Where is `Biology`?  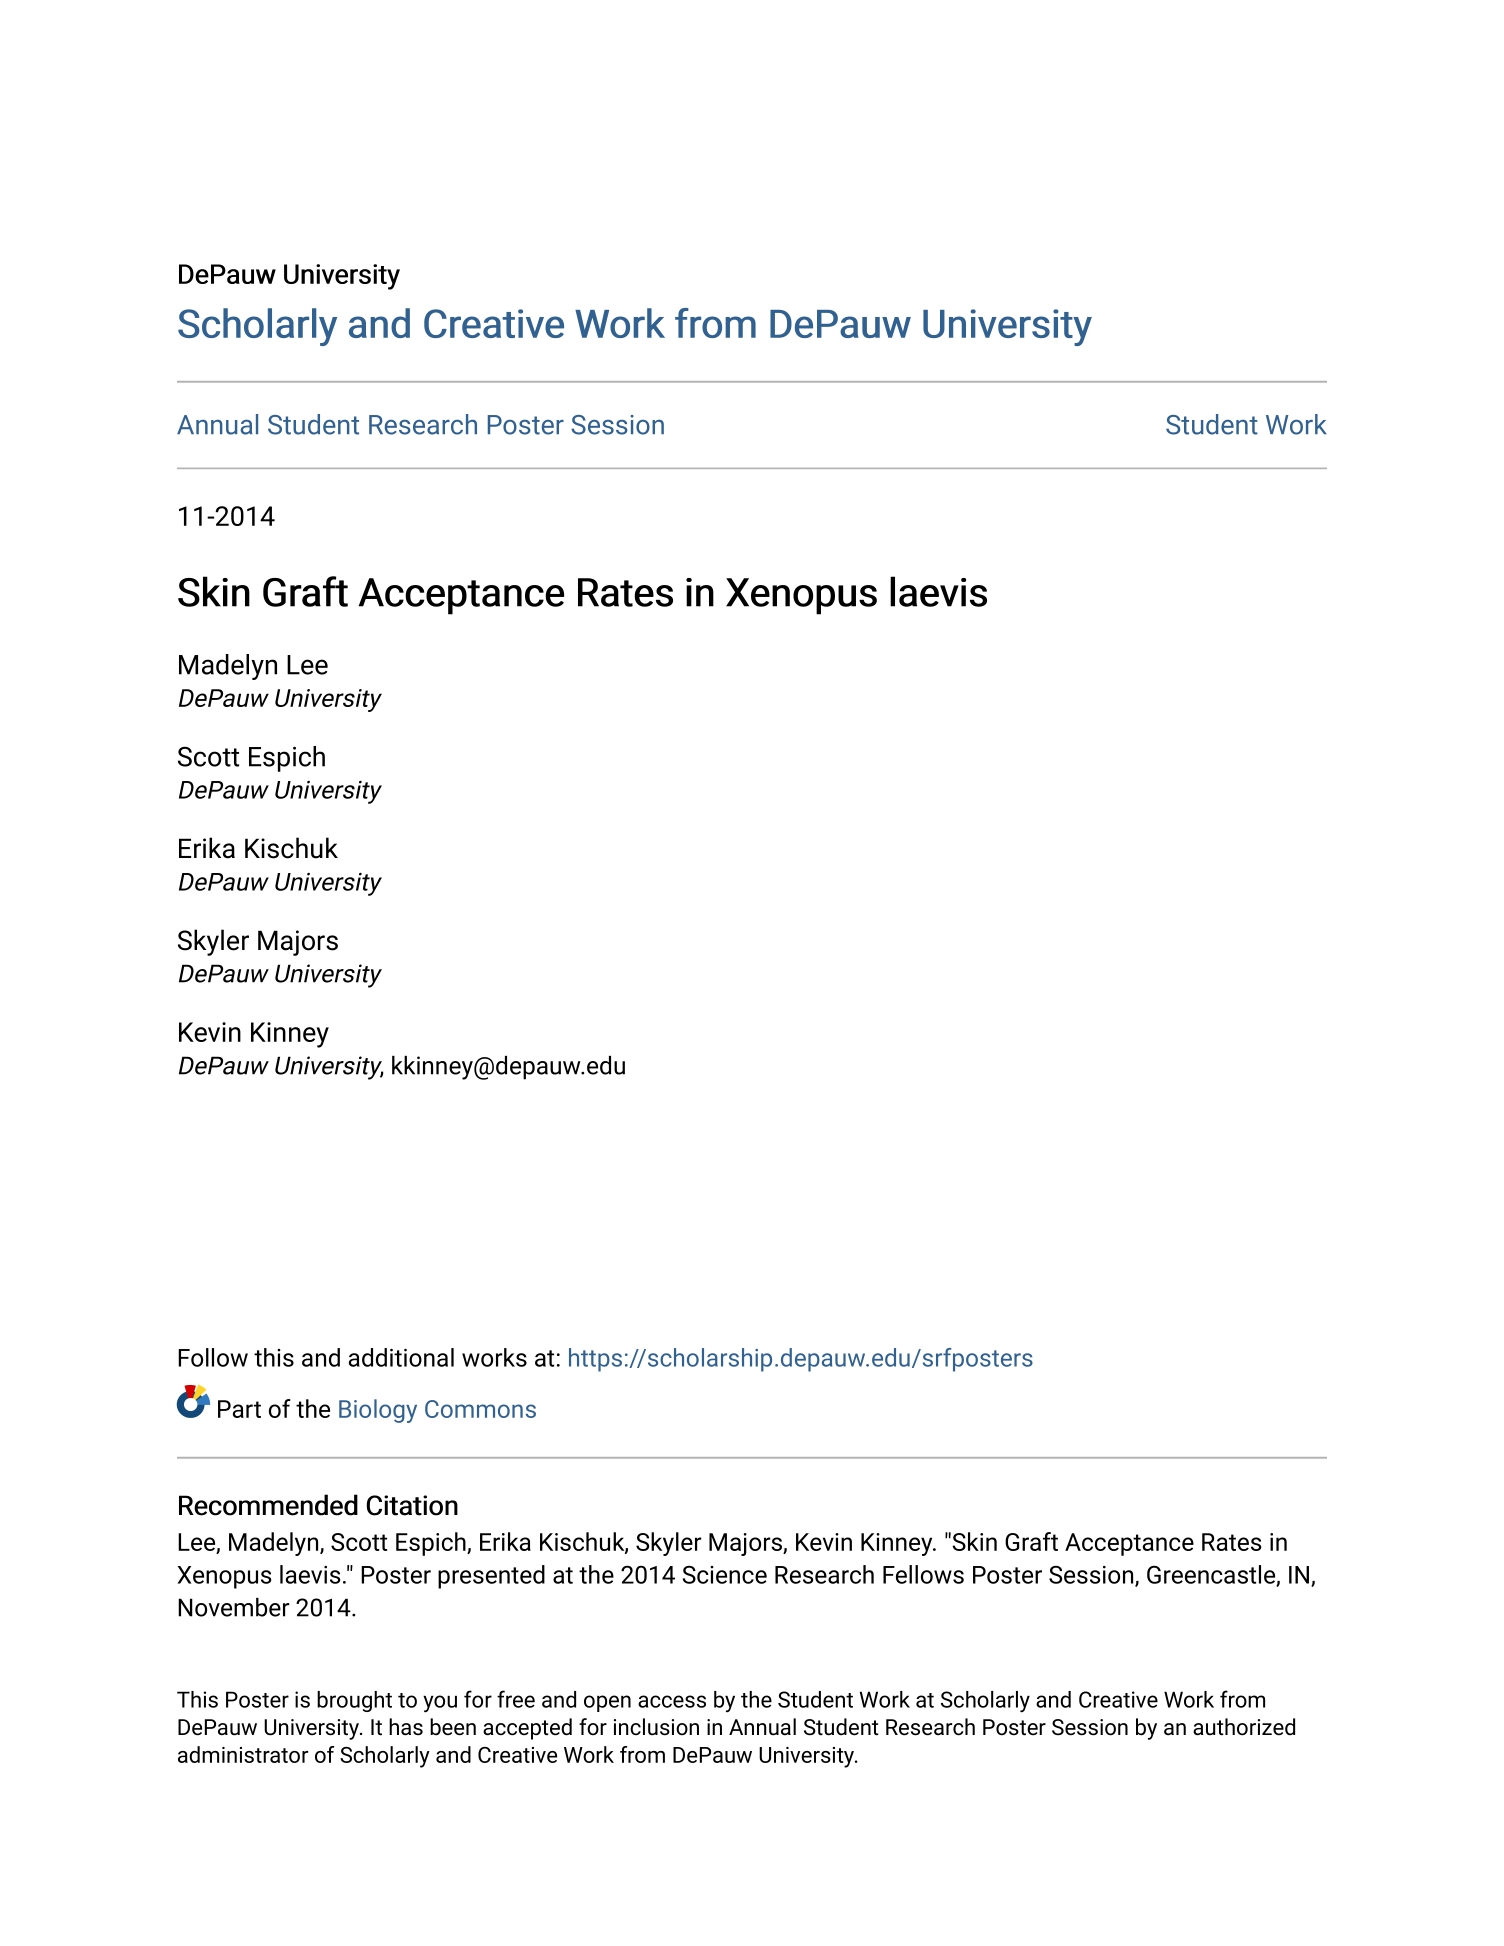 Biology is located at coordinates (378, 1411).
